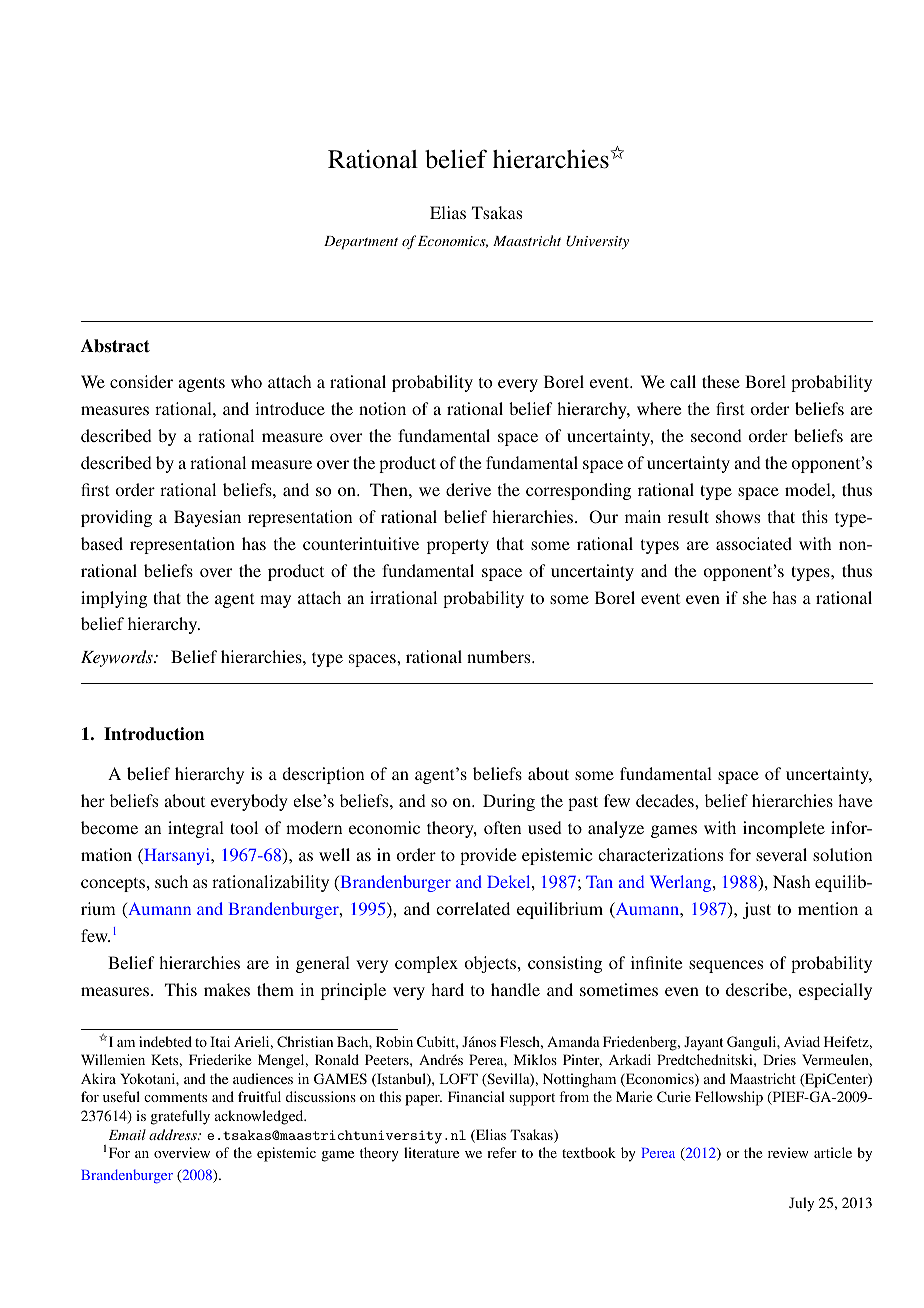  What do you see at coordinates (855, 800) in the screenshot?
I see `have` at bounding box center [855, 800].
